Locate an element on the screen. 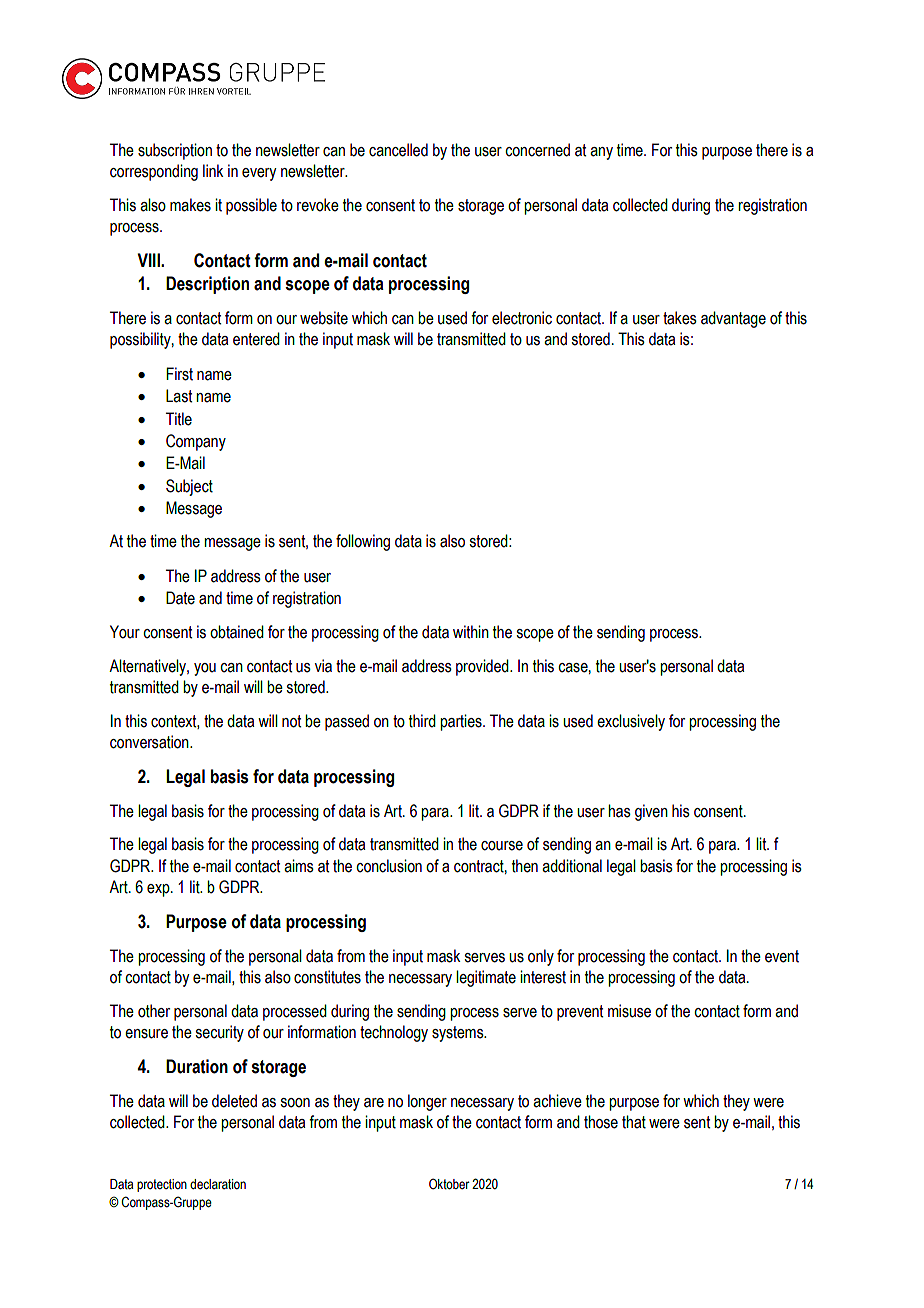 The width and height of the screenshot is (924, 1308). that is located at coordinates (634, 1122).
